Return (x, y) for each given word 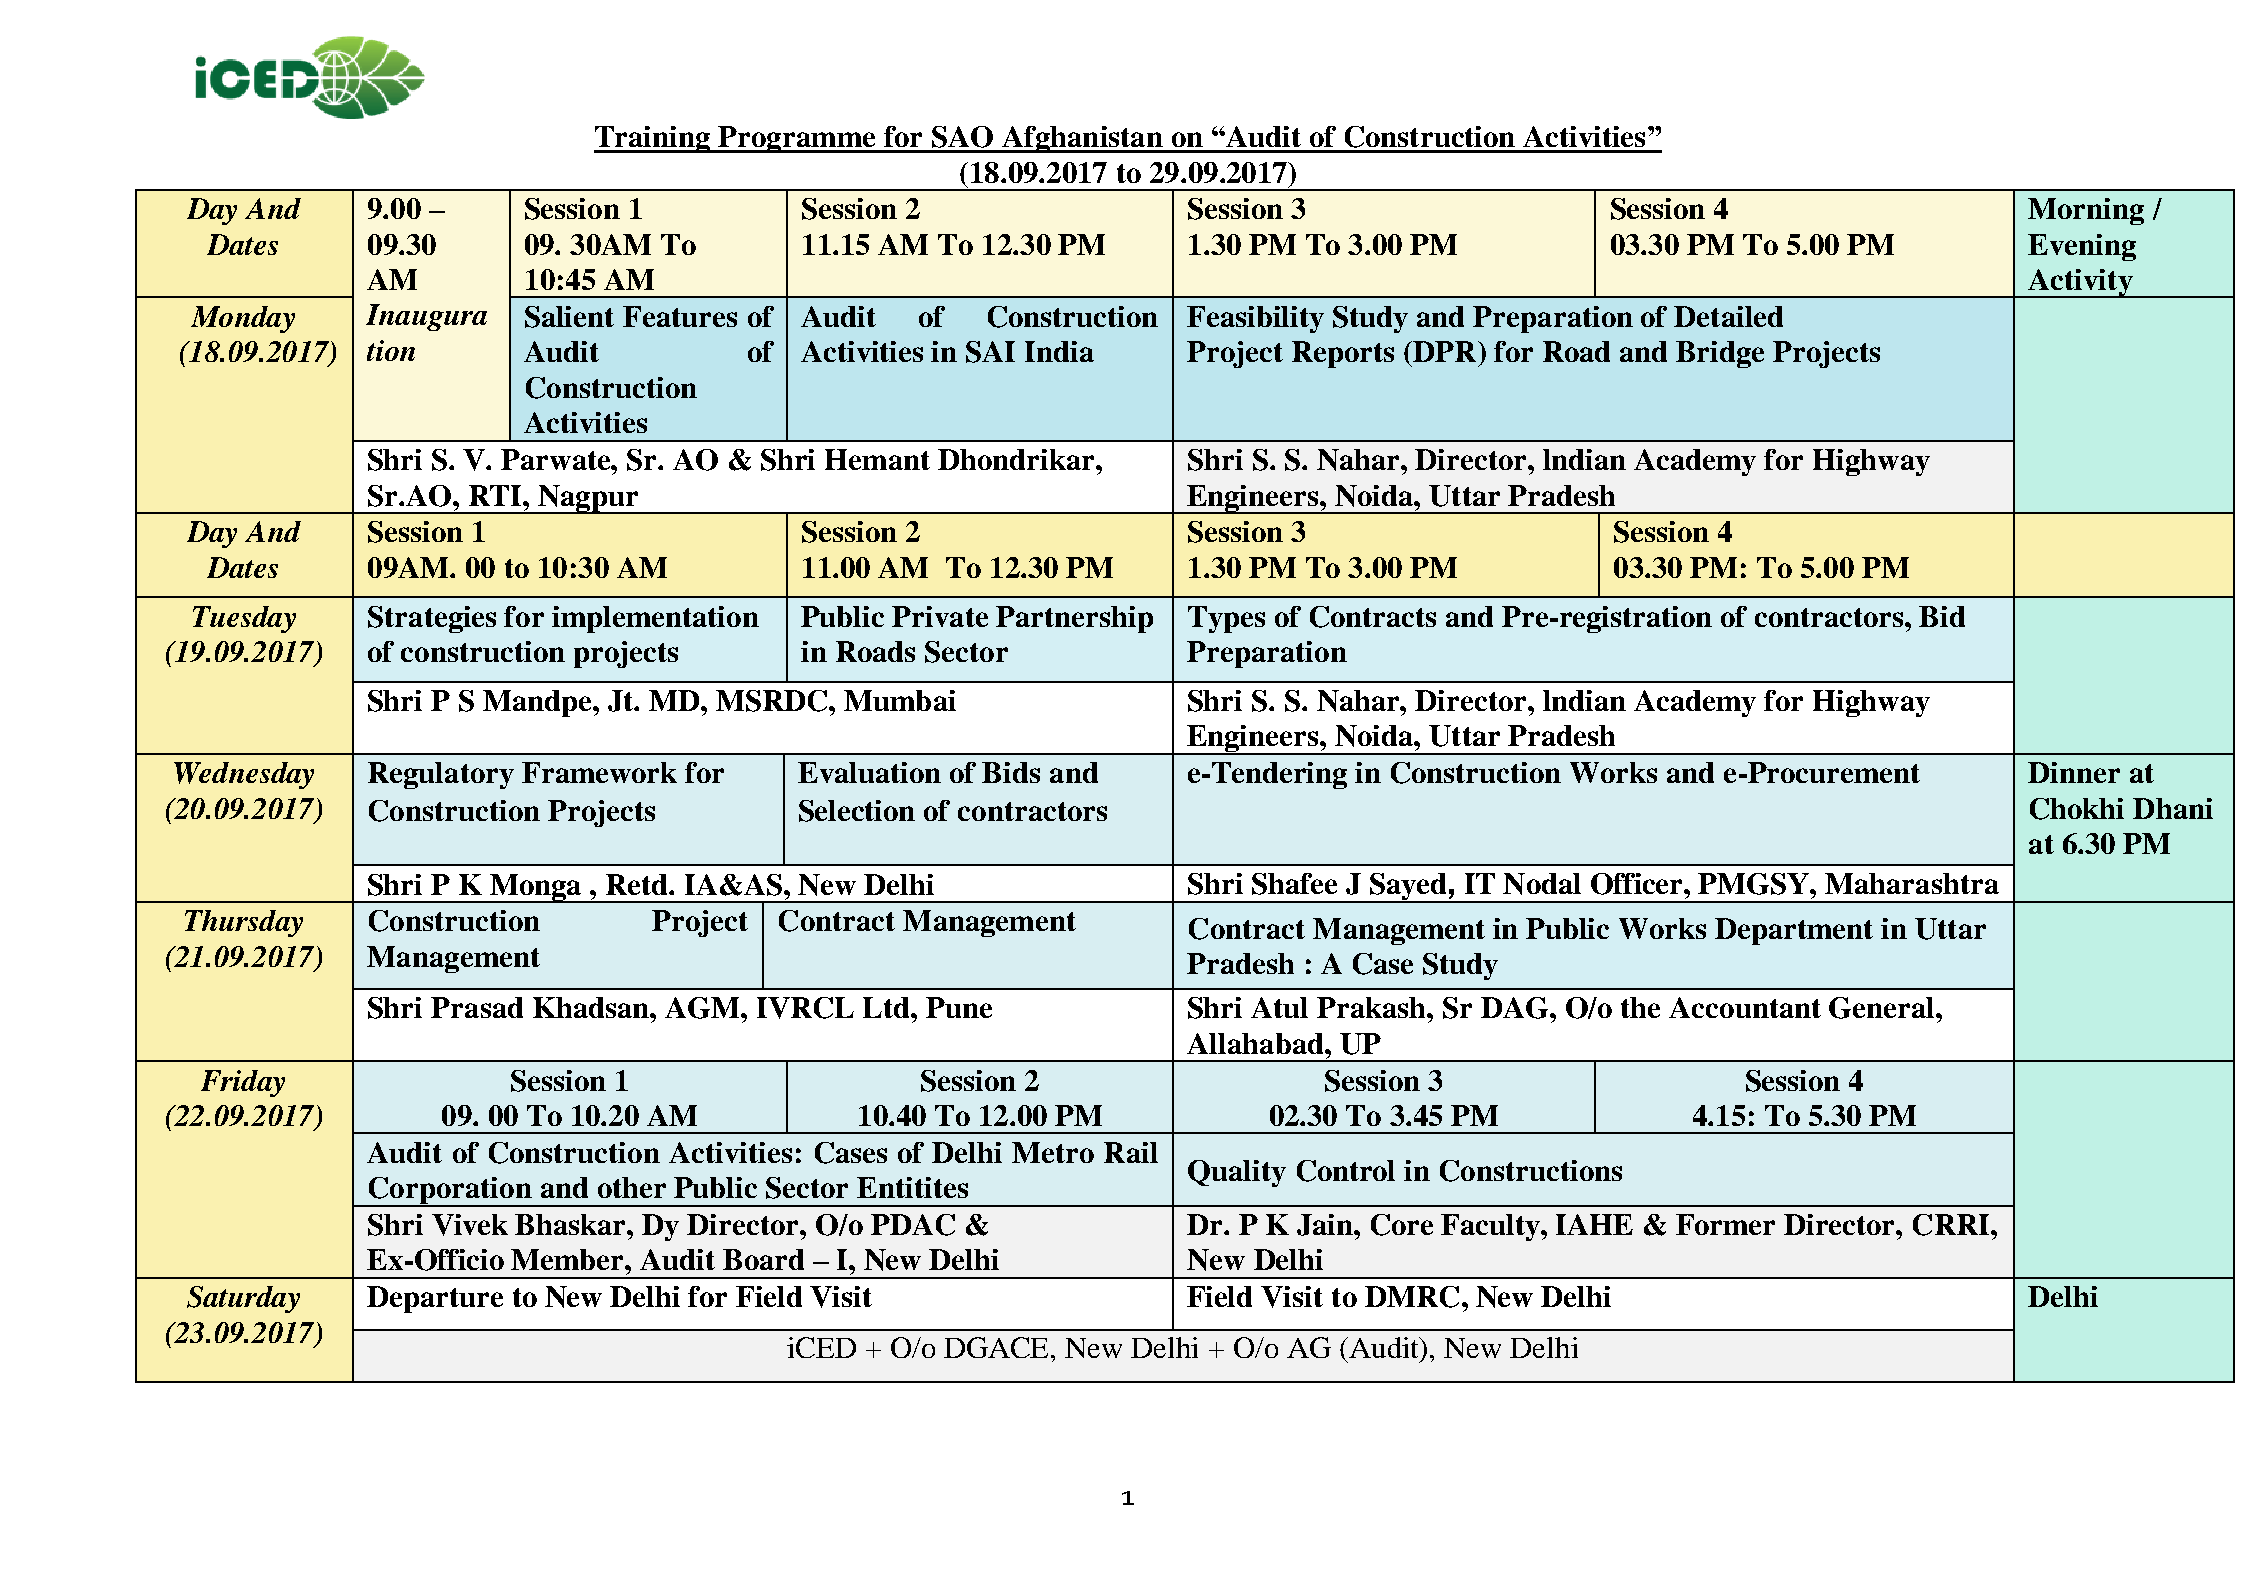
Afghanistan (1082, 139)
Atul (1279, 1007)
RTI (496, 495)
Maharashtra (1912, 883)
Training (653, 139)
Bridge (1720, 354)
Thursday (244, 923)
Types (1226, 619)
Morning (2086, 211)
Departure (435, 1299)
